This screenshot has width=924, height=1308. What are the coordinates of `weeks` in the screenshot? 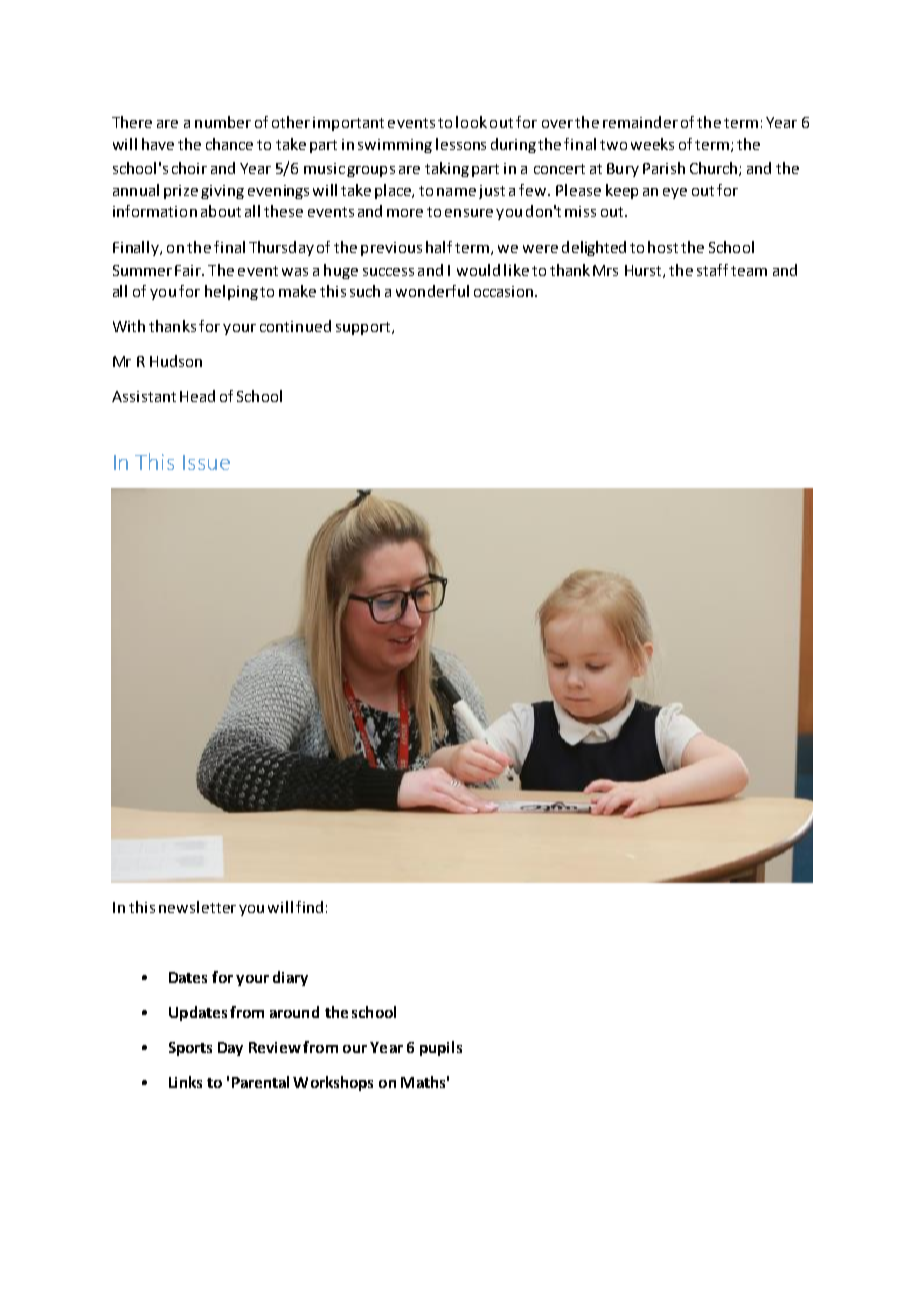 It's located at (652, 144).
